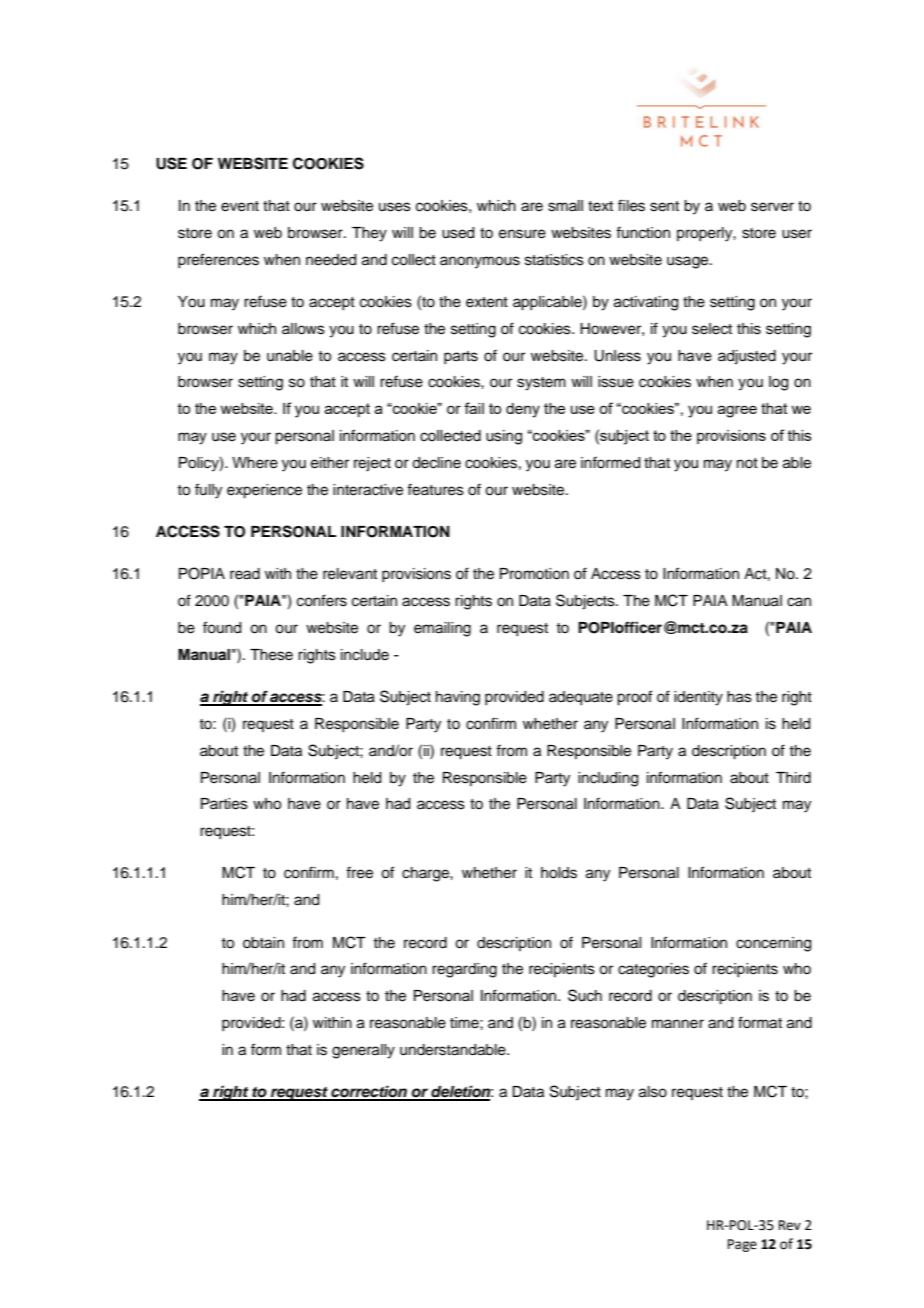 The width and height of the screenshot is (924, 1308). I want to click on event, so click(240, 206).
